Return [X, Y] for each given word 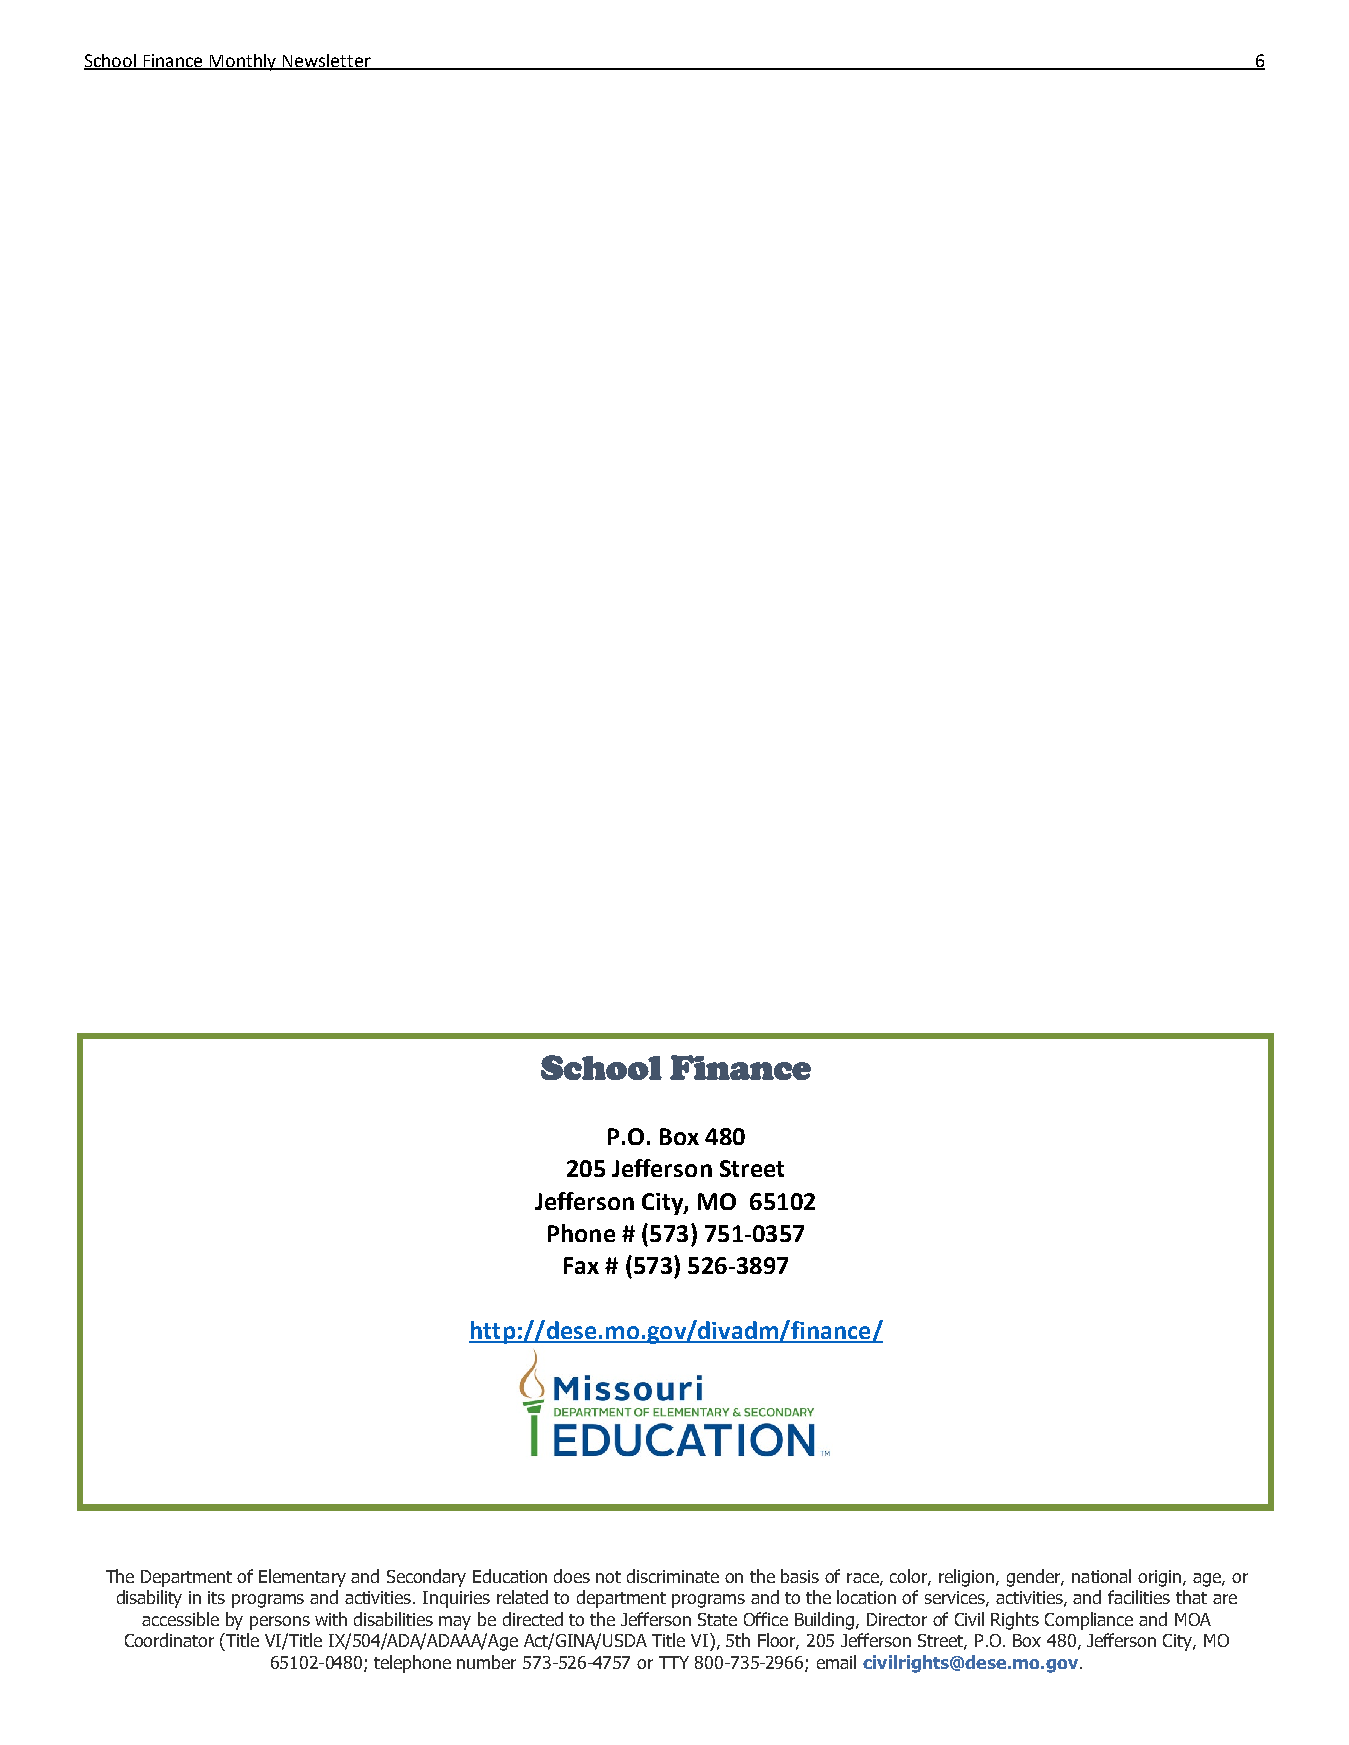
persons [280, 1623]
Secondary [426, 1578]
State [717, 1619]
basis [800, 1576]
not [608, 1577]
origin [1161, 1578]
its [216, 1597]
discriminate [673, 1576]
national [1101, 1576]
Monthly [243, 62]
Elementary [302, 1578]
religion [968, 1578]
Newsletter [327, 61]
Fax [581, 1265]
